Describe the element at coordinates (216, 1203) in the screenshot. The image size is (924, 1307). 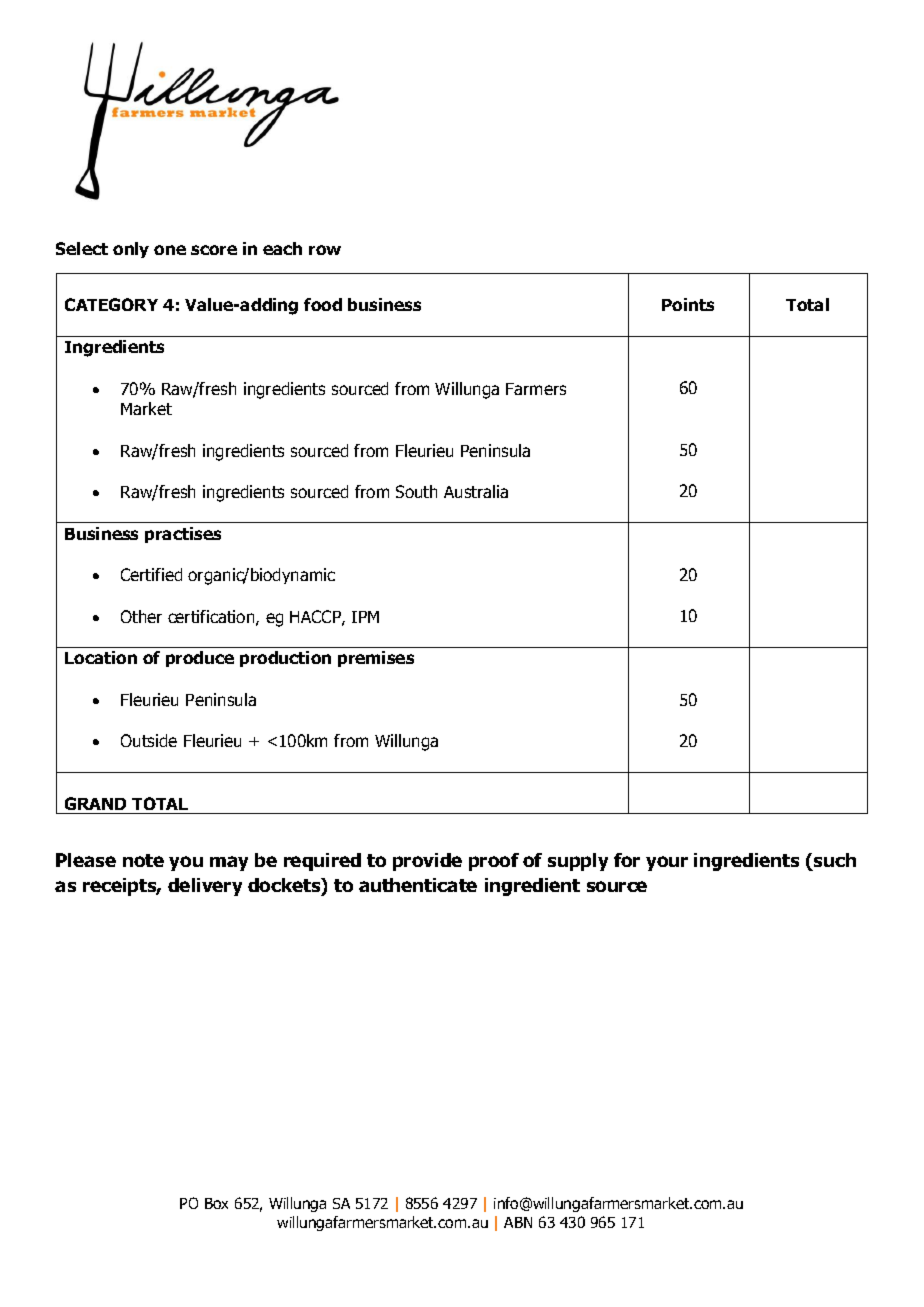
I see `Box` at that location.
